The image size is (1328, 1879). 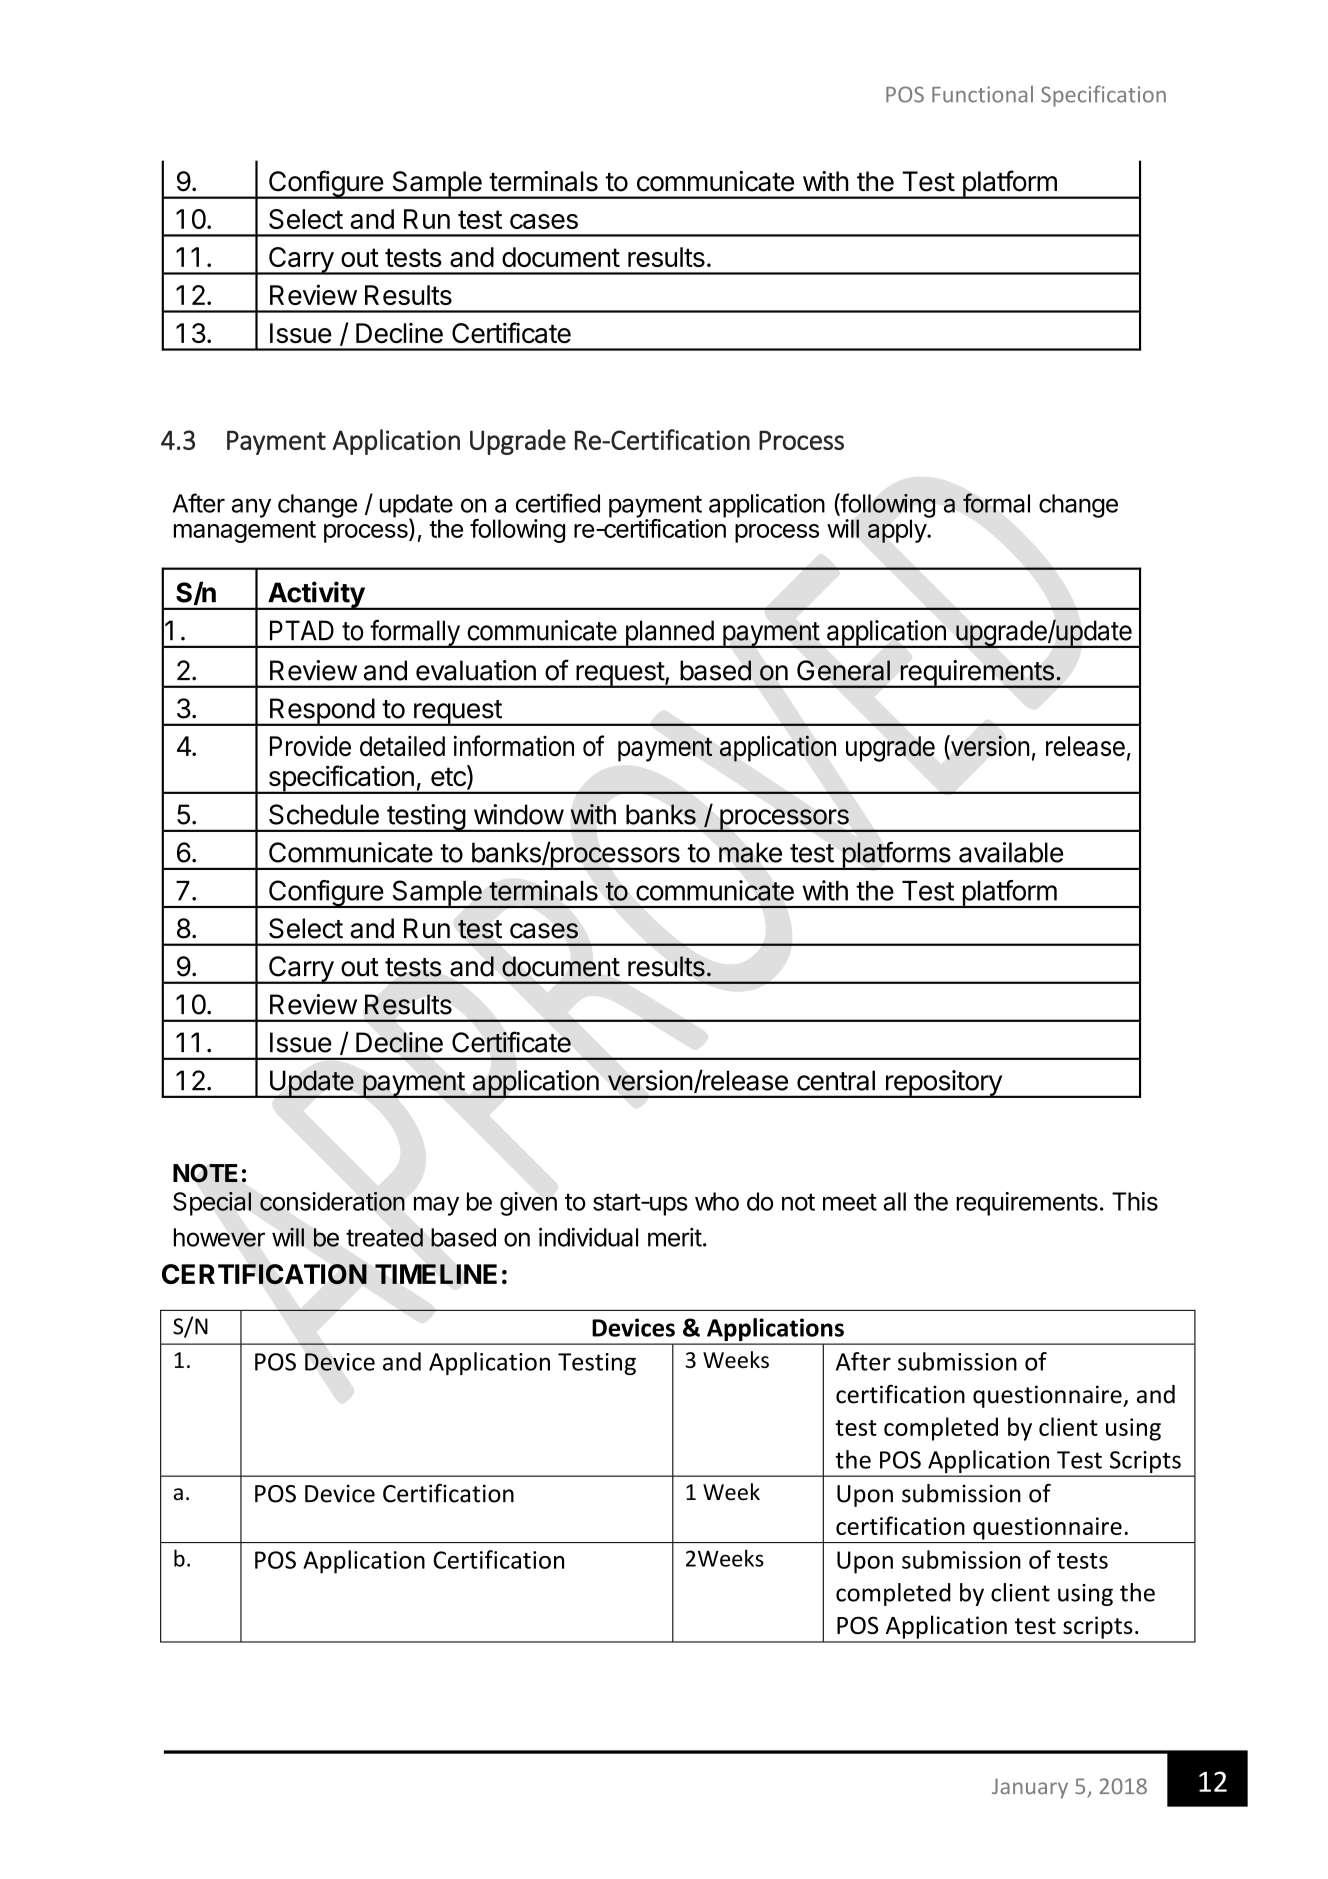 I want to click on make, so click(x=750, y=852).
